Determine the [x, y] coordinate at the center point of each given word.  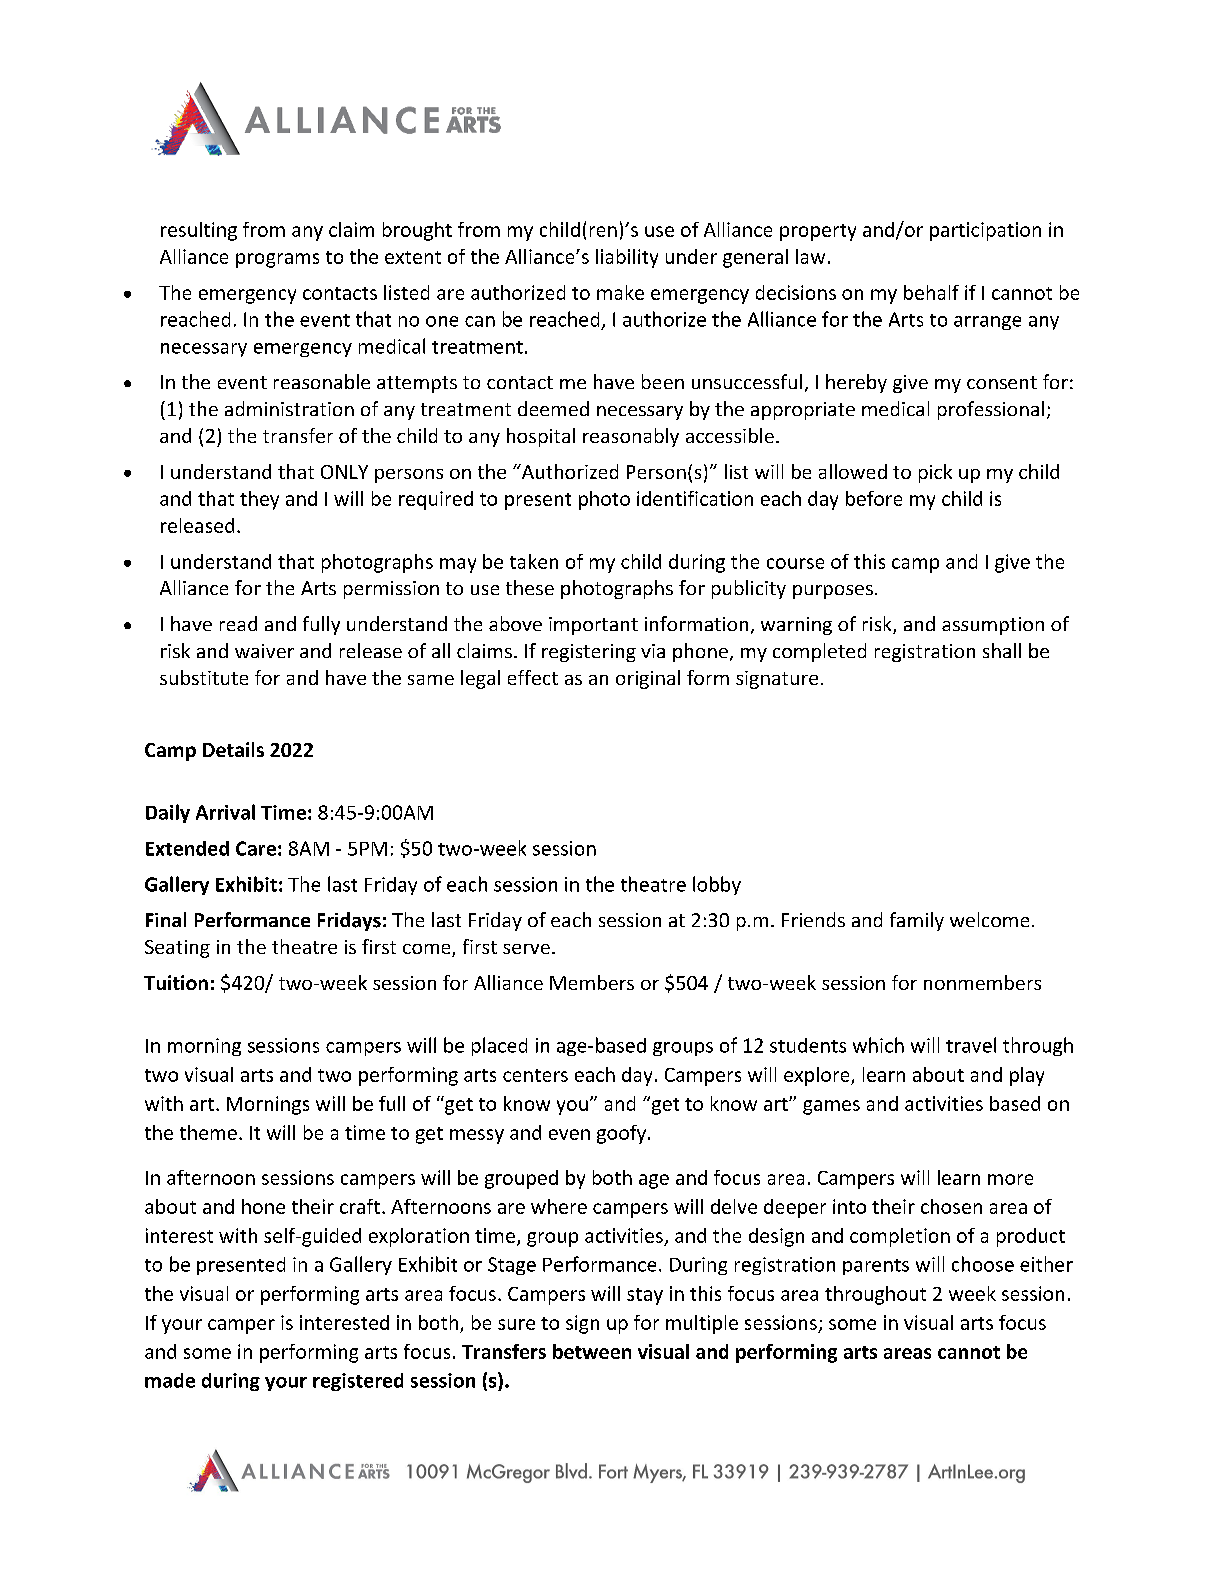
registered [358, 1382]
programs [277, 260]
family [917, 921]
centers [535, 1075]
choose [983, 1264]
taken [534, 561]
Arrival [225, 812]
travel [971, 1045]
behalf [931, 292]
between [592, 1351]
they [259, 500]
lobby [717, 885]
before [874, 498]
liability [627, 258]
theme [208, 1132]
